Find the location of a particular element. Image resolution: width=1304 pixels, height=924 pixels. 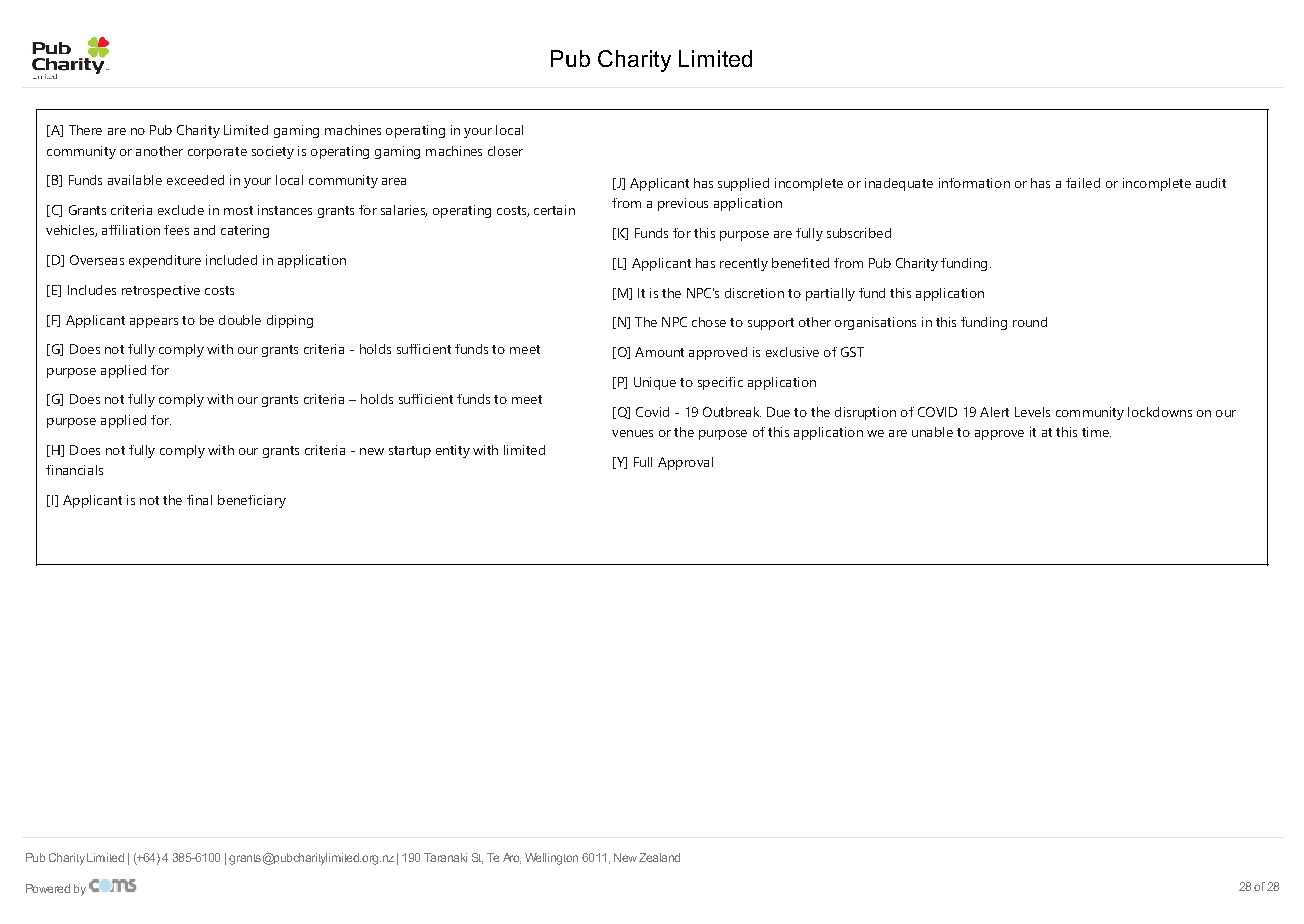

closer is located at coordinates (505, 151).
